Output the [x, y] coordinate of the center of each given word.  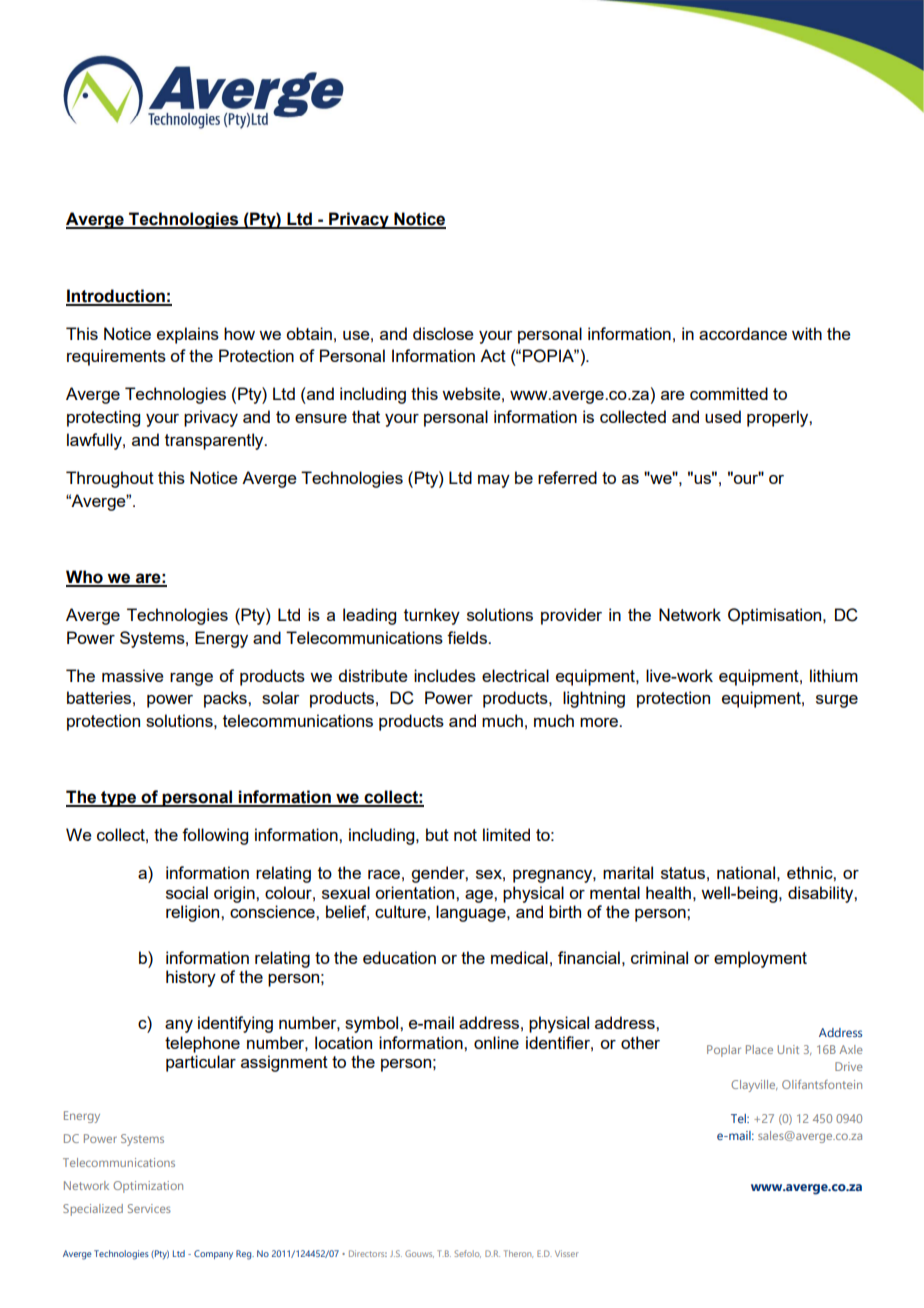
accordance [743, 333]
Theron [518, 1254]
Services [149, 1208]
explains [188, 335]
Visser [567, 1253]
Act [493, 355]
